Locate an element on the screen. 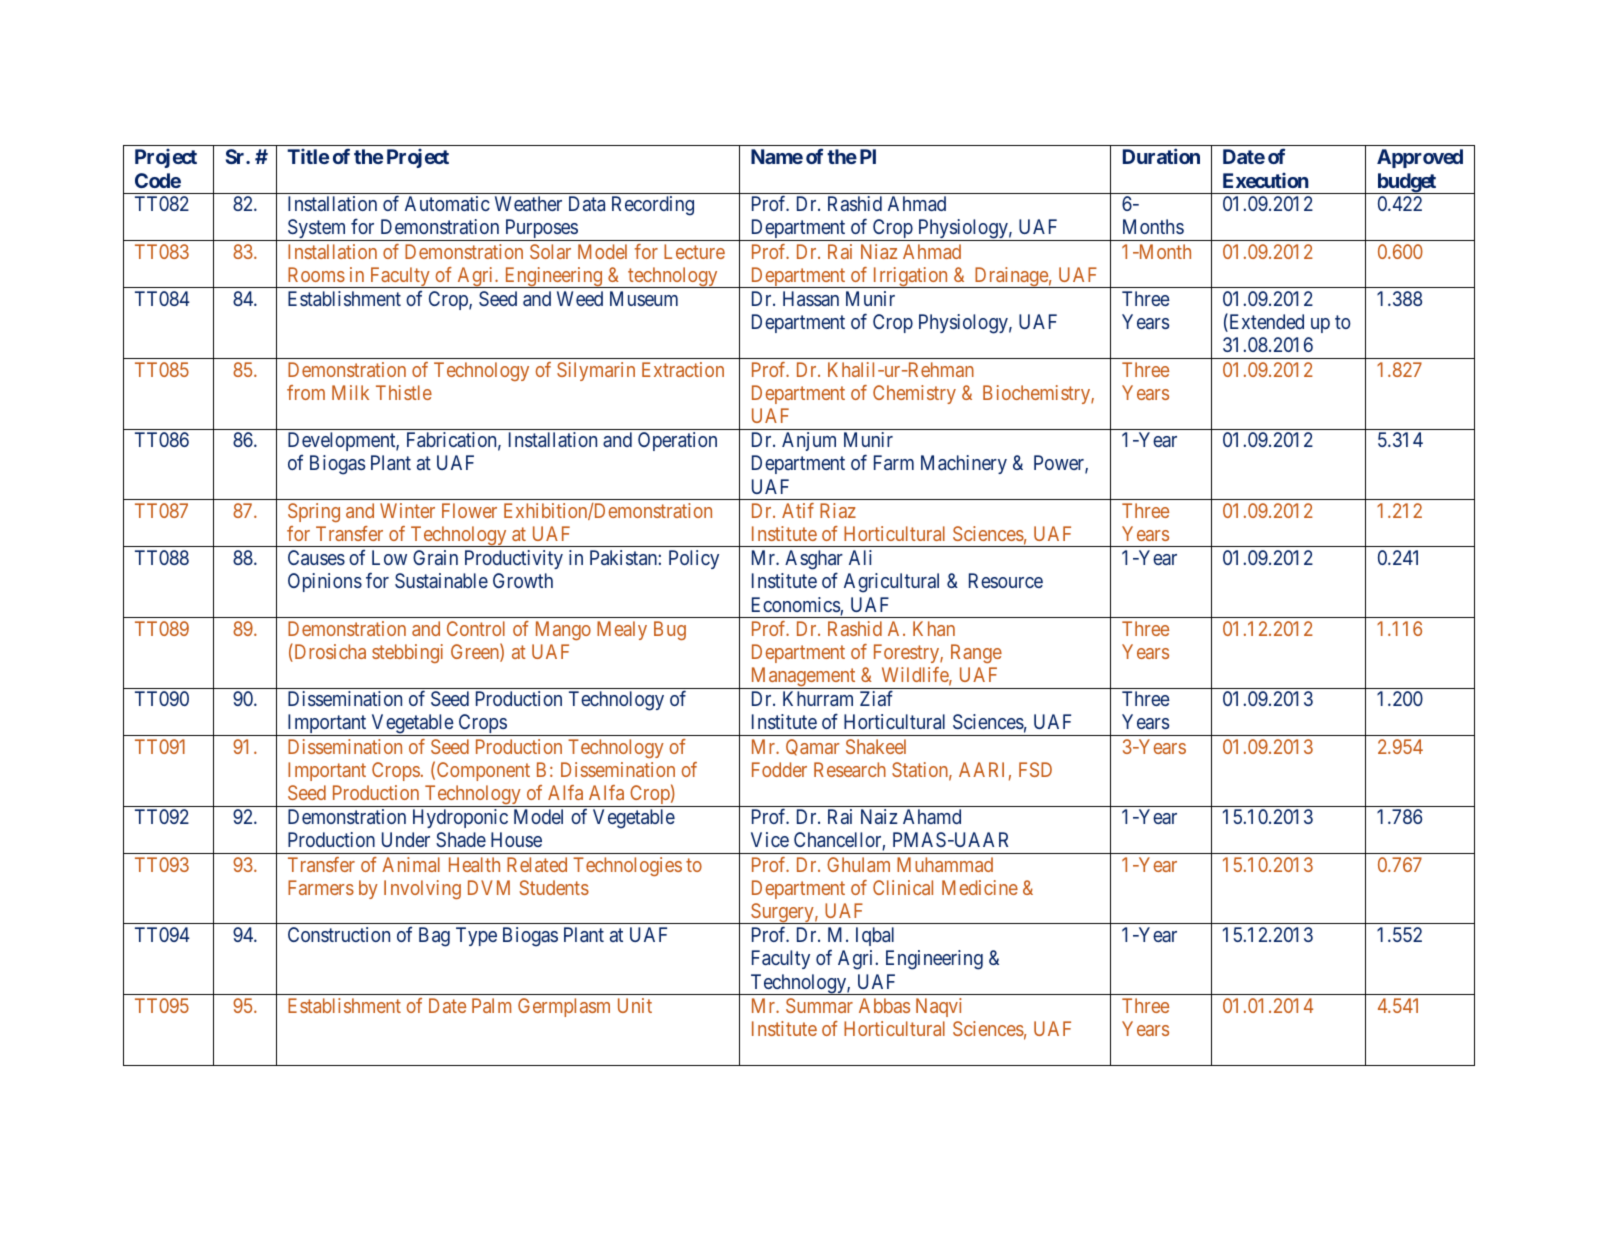 This screenshot has width=1597, height=1234. Execution is located at coordinates (1266, 180).
